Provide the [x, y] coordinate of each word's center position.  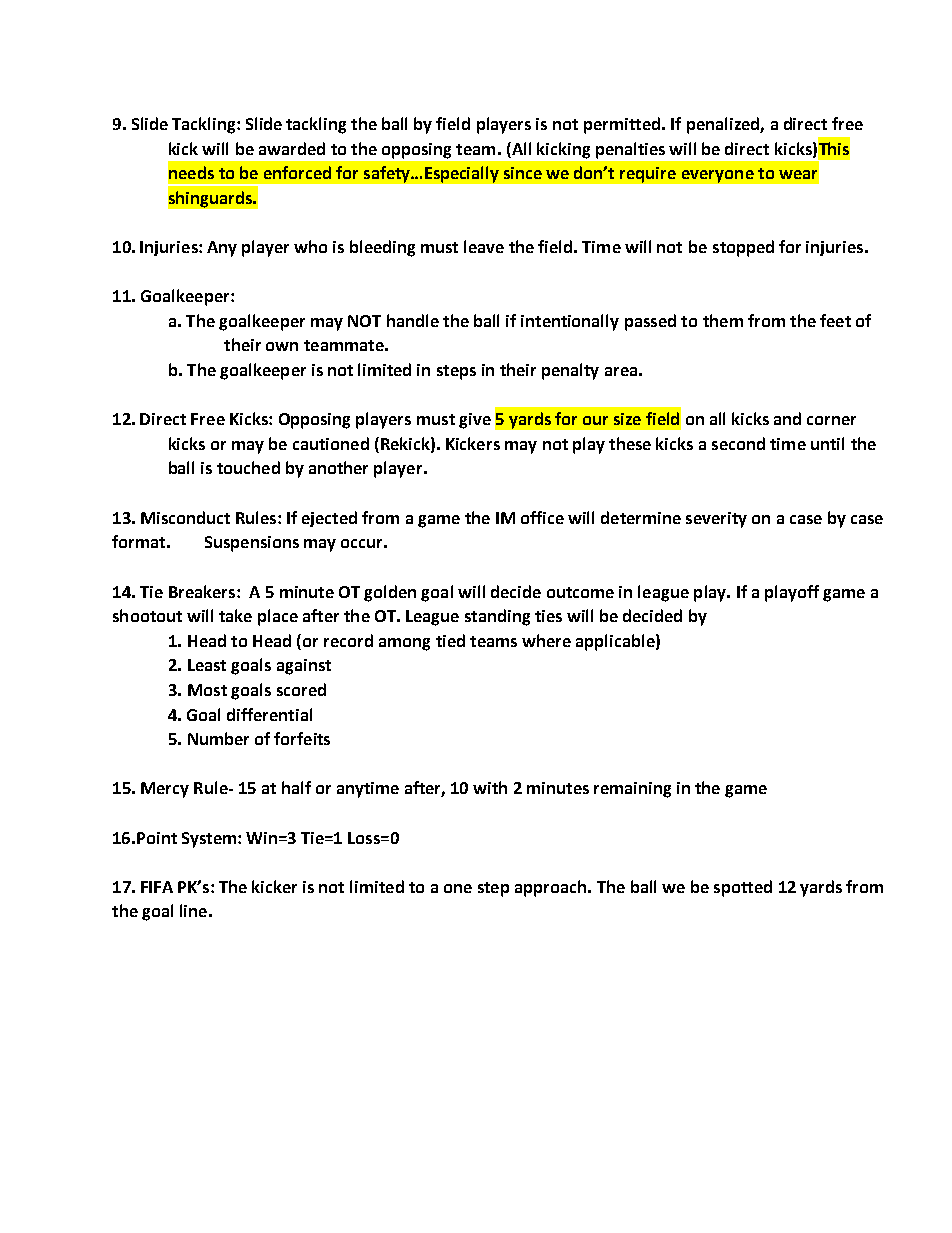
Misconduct [185, 517]
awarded [292, 148]
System [210, 840]
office [542, 517]
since [523, 173]
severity [716, 520]
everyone [718, 176]
